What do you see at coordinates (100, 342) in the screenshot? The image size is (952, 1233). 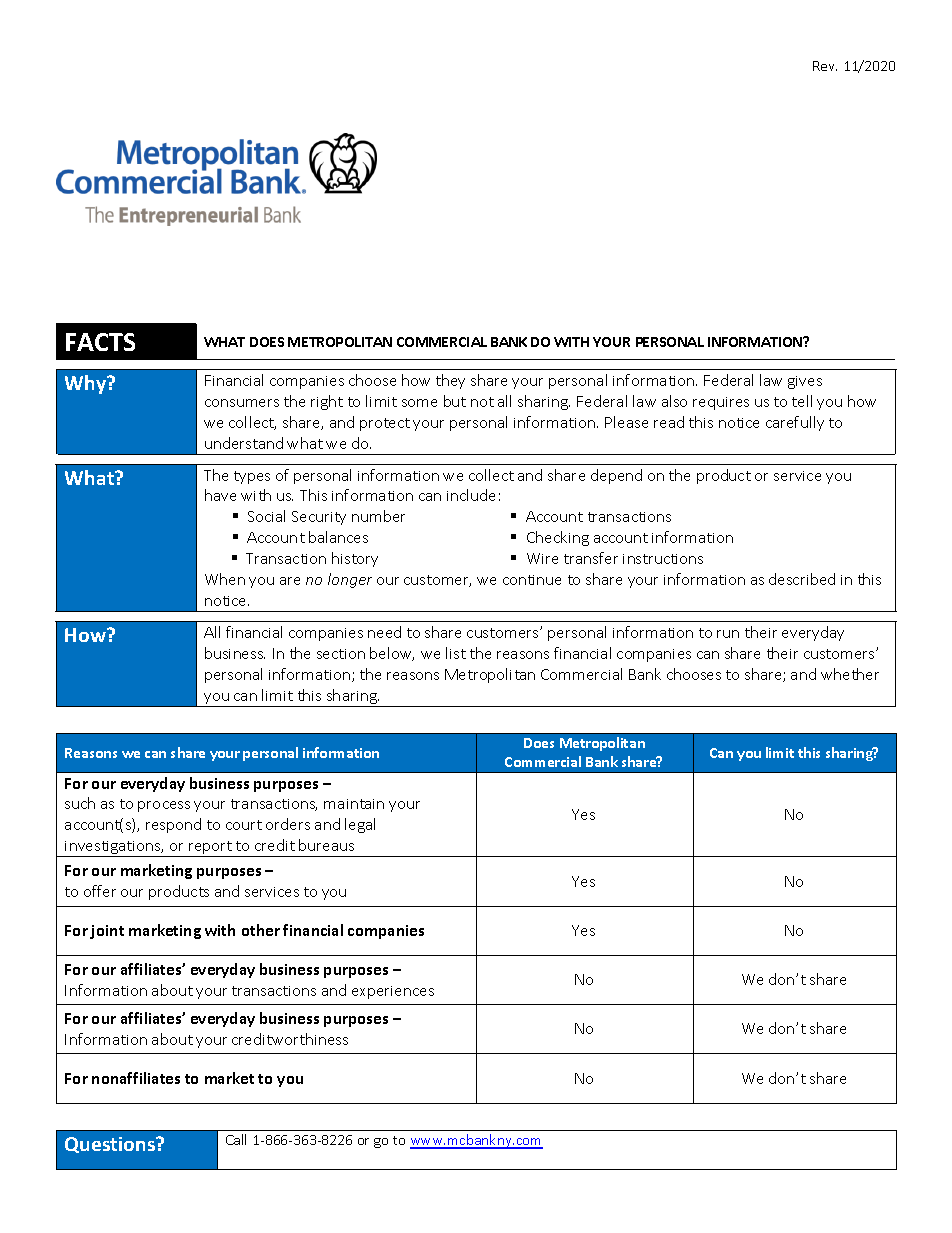 I see `FACTS` at bounding box center [100, 342].
